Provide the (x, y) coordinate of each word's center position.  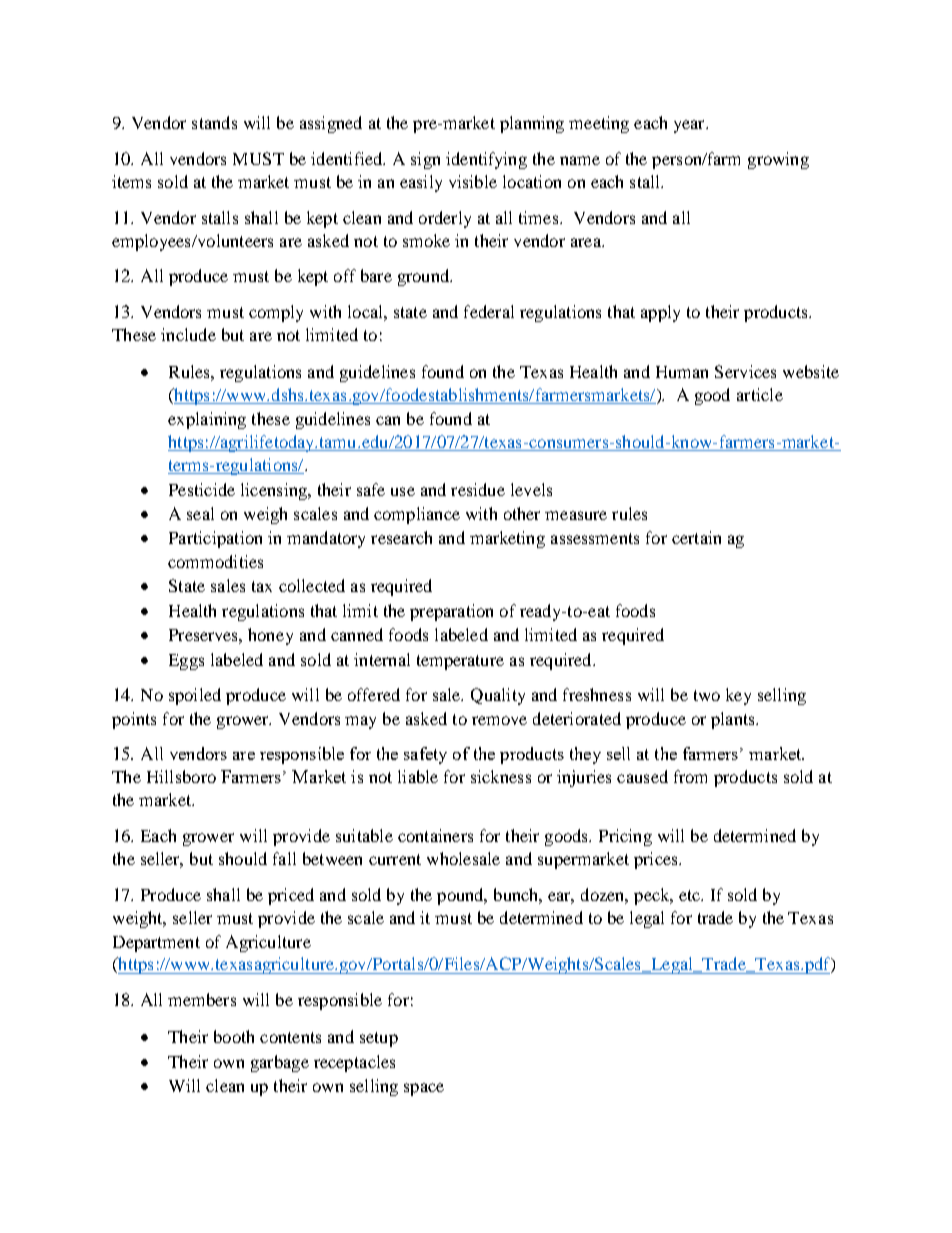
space (424, 1089)
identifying (486, 160)
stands (214, 122)
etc (691, 895)
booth (234, 1036)
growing (778, 160)
